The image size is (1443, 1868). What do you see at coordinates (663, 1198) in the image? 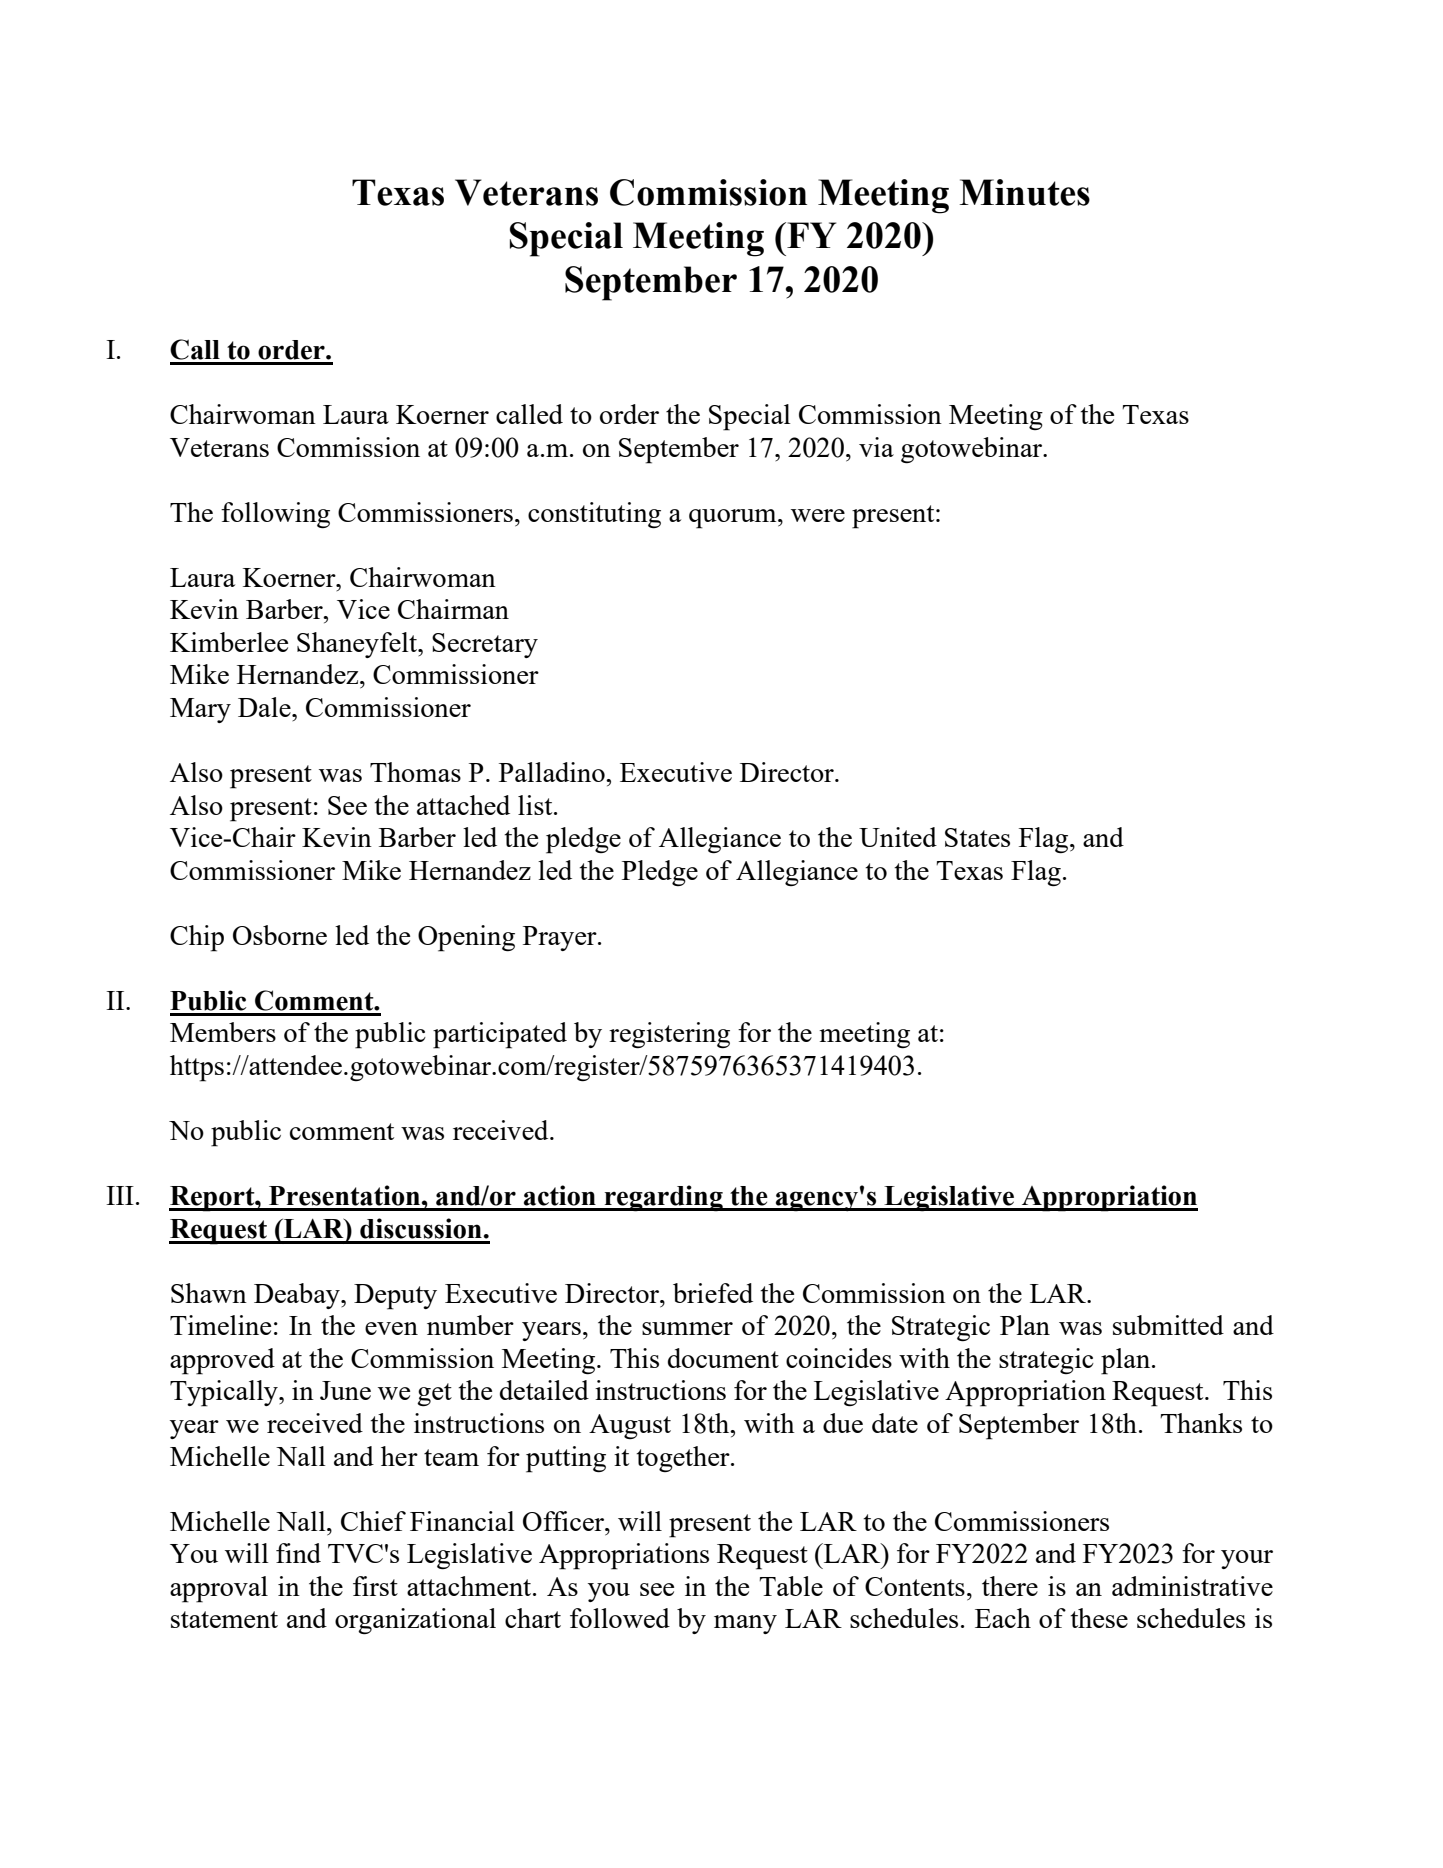
I see `regarding` at bounding box center [663, 1198].
